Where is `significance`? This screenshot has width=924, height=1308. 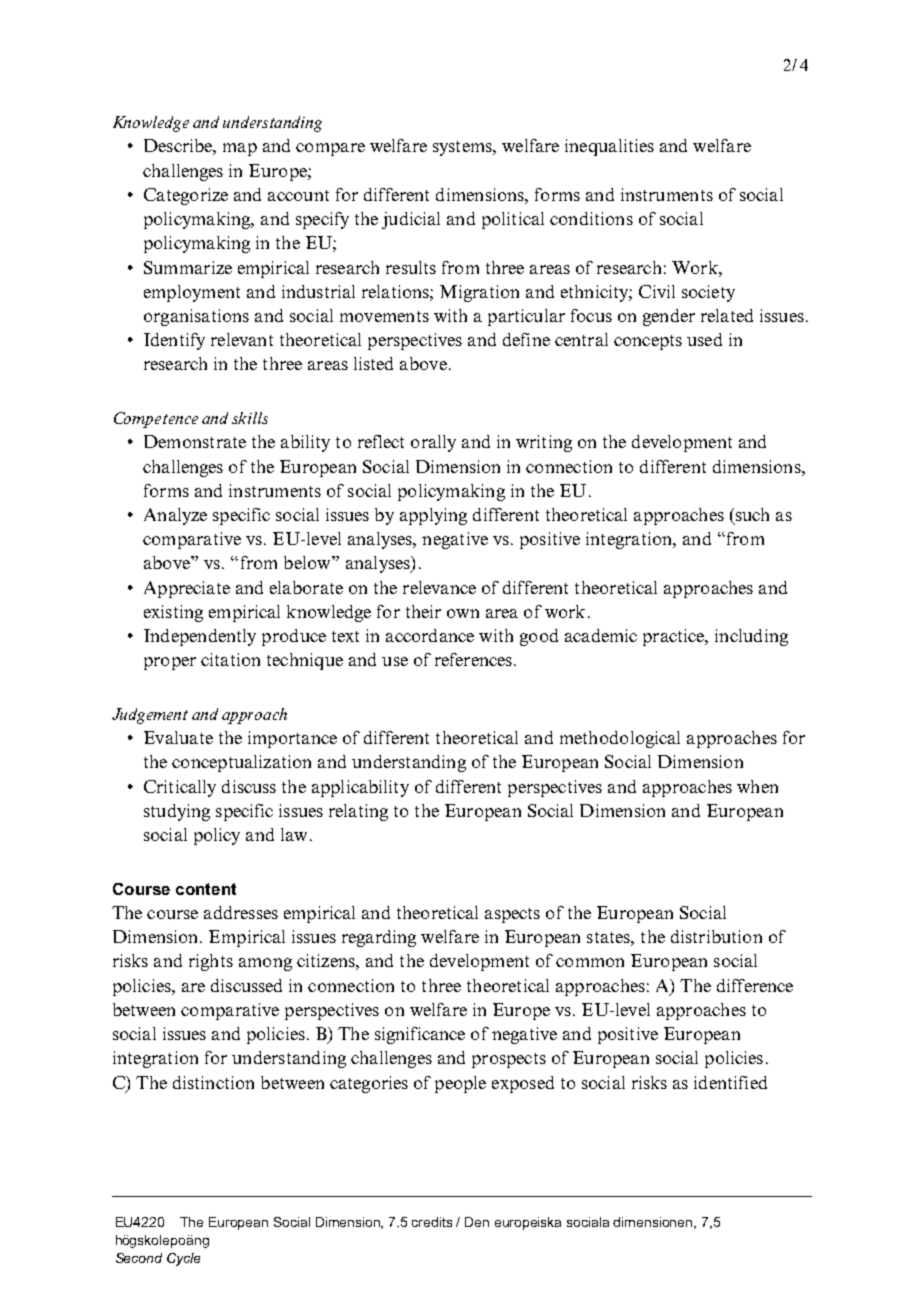 significance is located at coordinates (420, 1035).
